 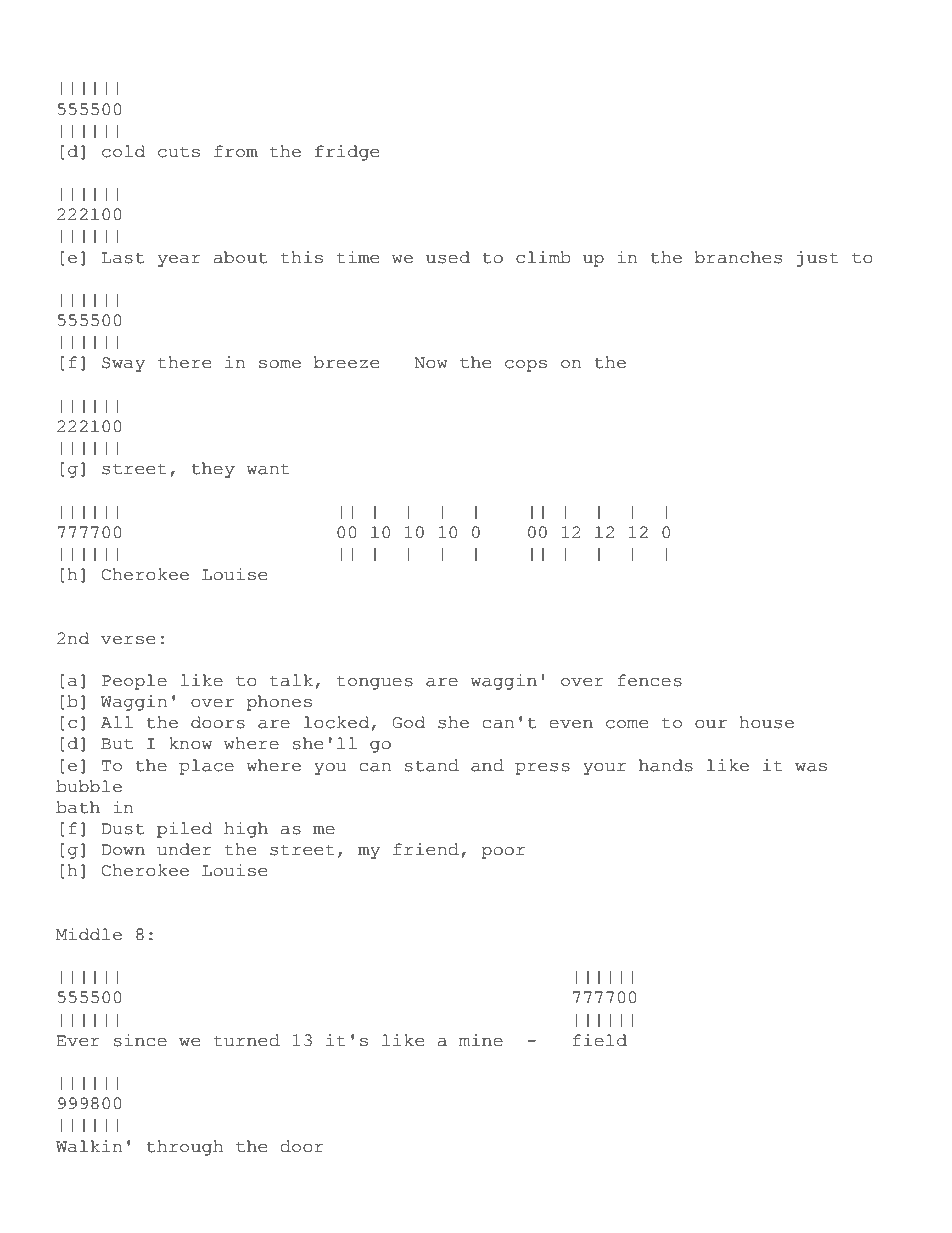 I want to click on field, so click(x=600, y=1040).
